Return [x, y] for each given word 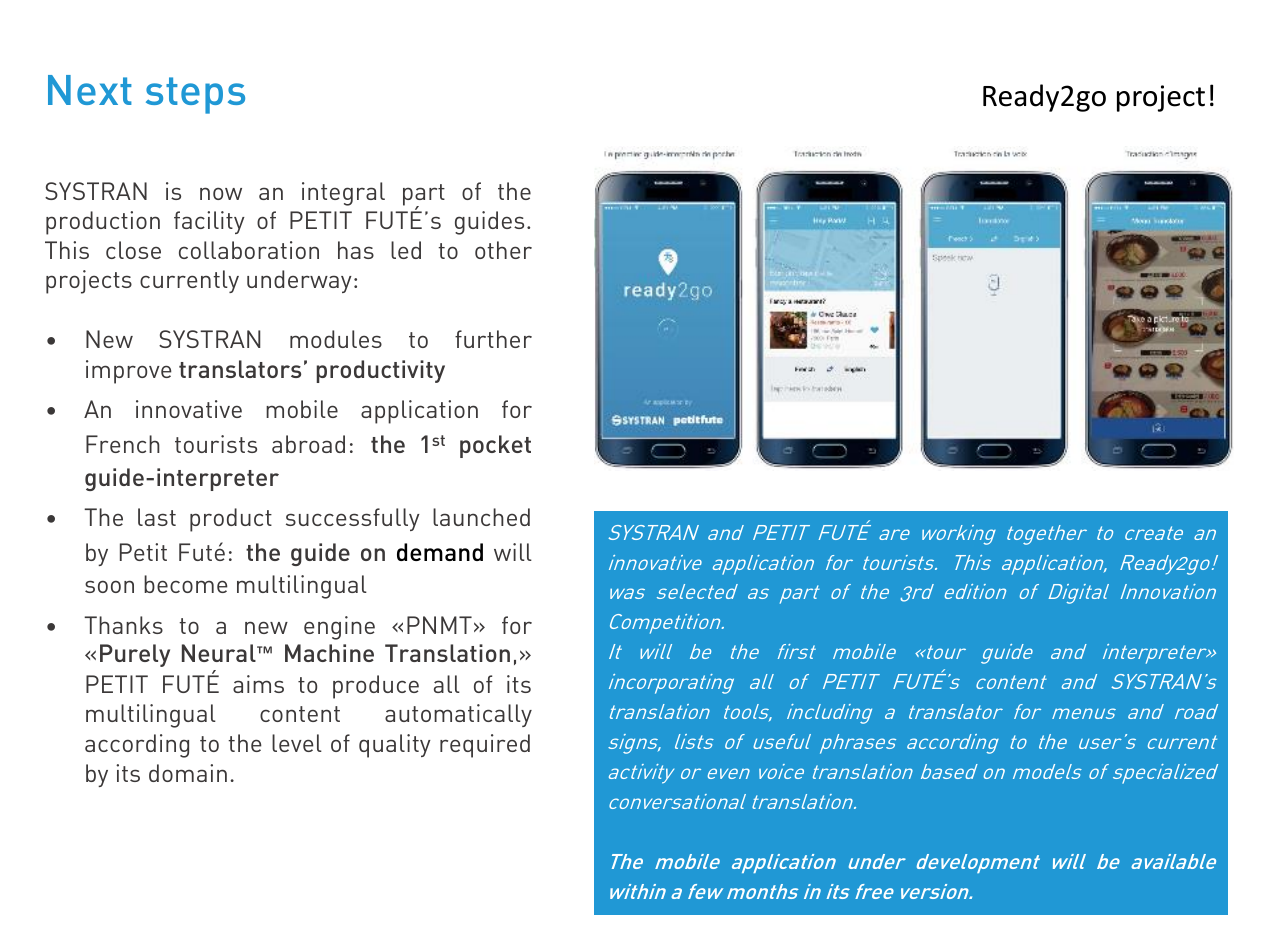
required [485, 746]
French [123, 444]
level [297, 743]
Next [90, 90]
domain [188, 773]
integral [343, 194]
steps [195, 95]
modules [336, 339]
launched [481, 517]
